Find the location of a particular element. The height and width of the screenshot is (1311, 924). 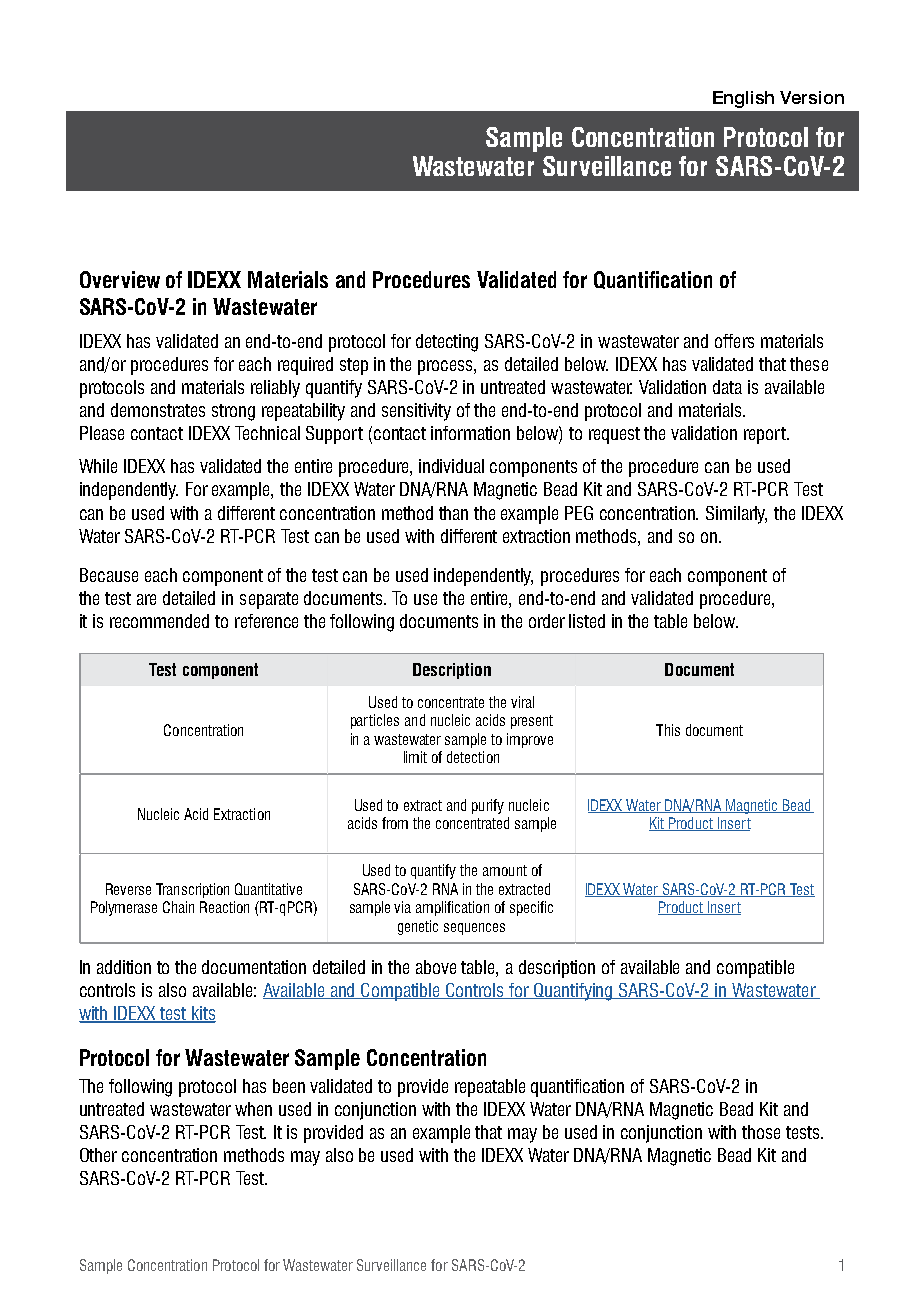

purify is located at coordinates (488, 806).
